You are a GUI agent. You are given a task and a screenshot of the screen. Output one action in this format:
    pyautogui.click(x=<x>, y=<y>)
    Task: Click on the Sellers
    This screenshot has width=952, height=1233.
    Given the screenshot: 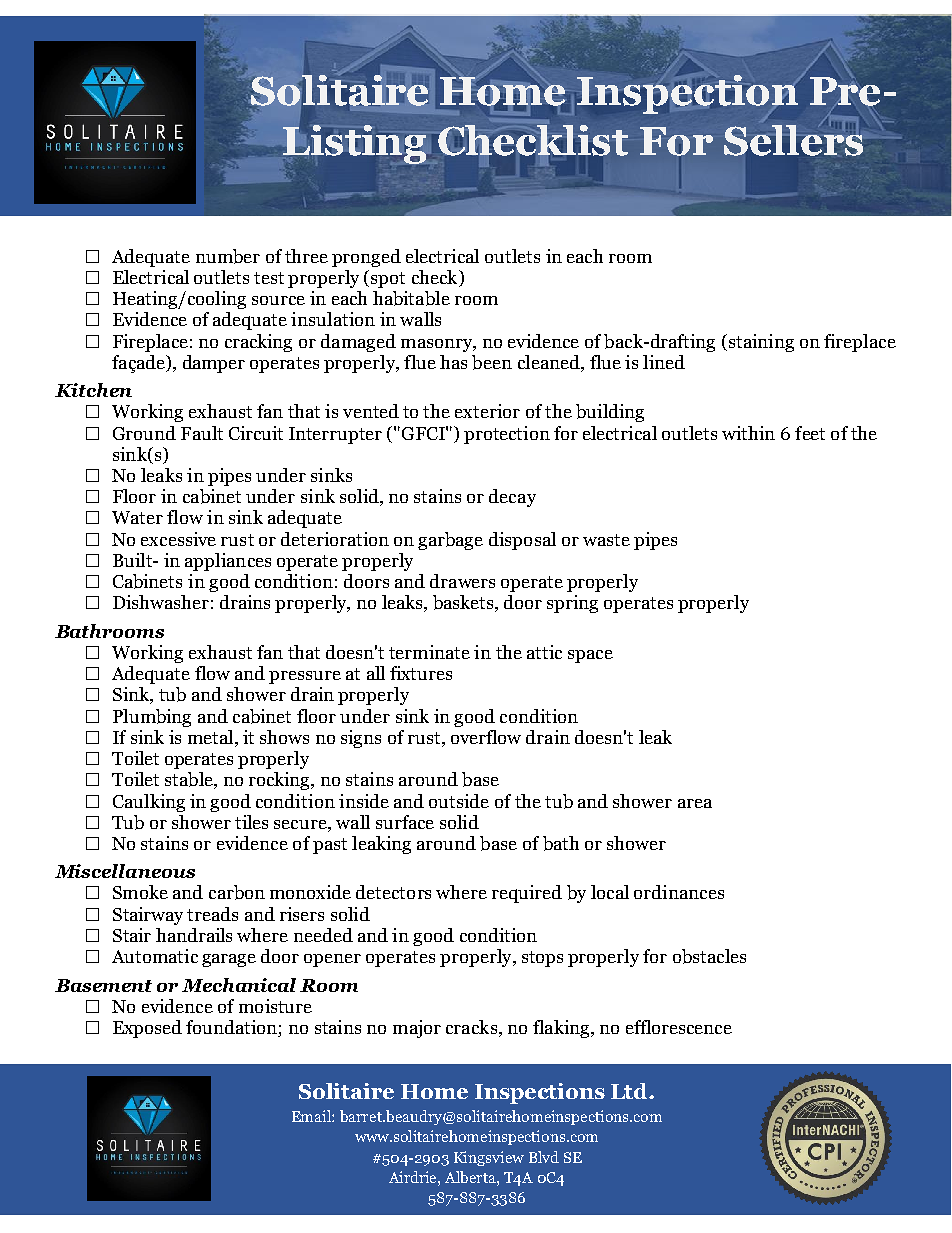 What is the action you would take?
    pyautogui.click(x=793, y=139)
